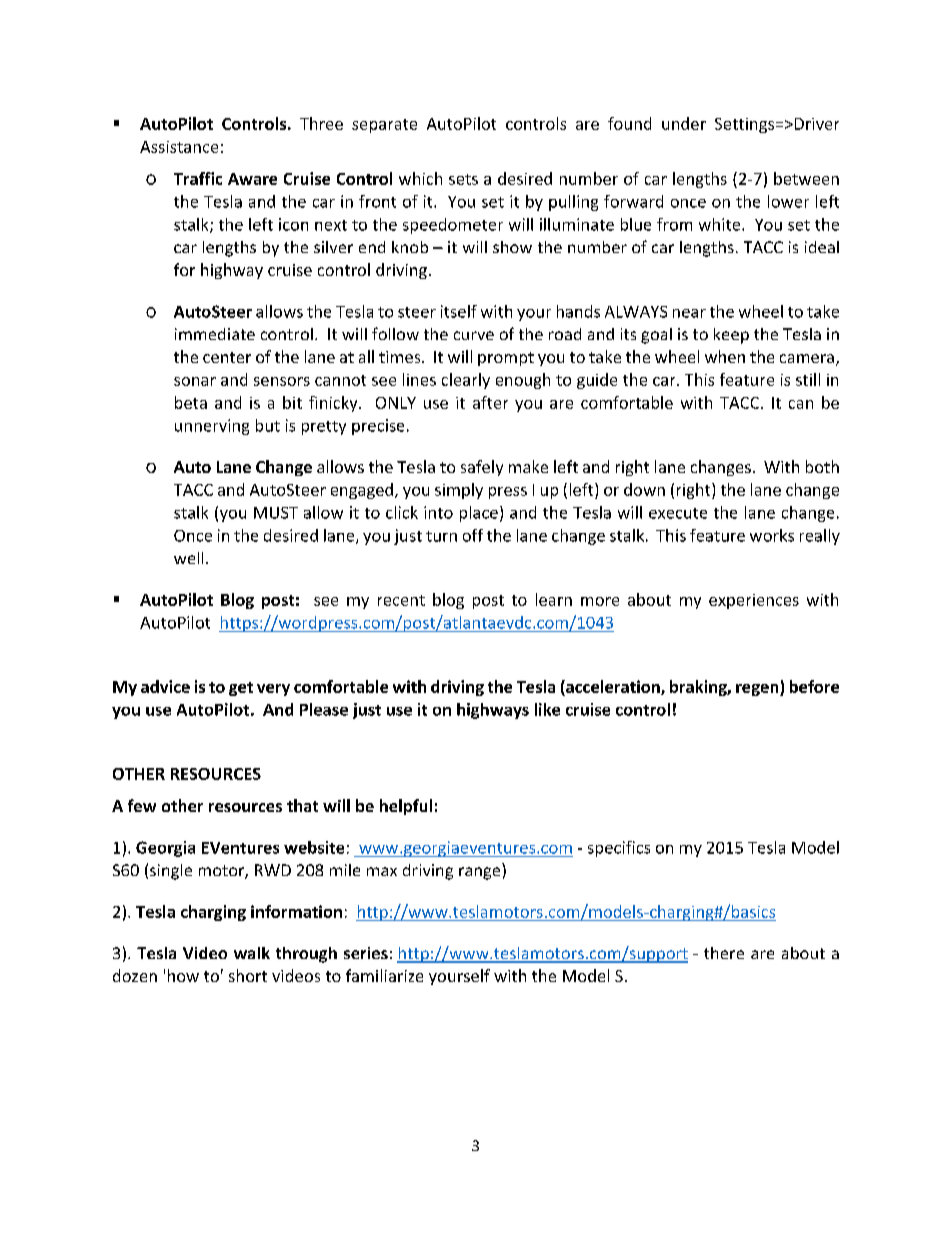 The image size is (952, 1233). Describe the element at coordinates (252, 953) in the screenshot. I see `walk` at that location.
